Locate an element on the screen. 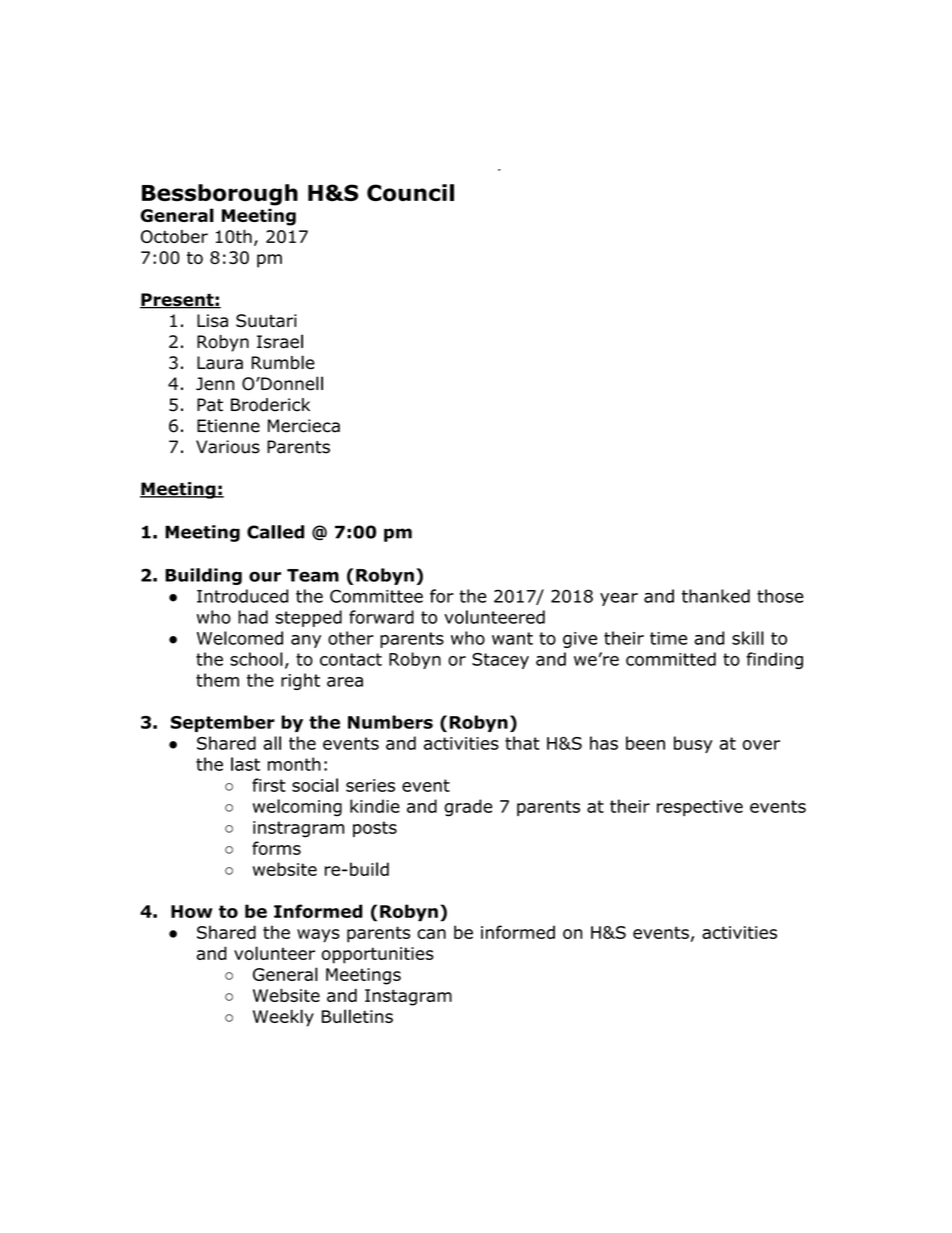 This screenshot has width=952, height=1233. October is located at coordinates (174, 236).
